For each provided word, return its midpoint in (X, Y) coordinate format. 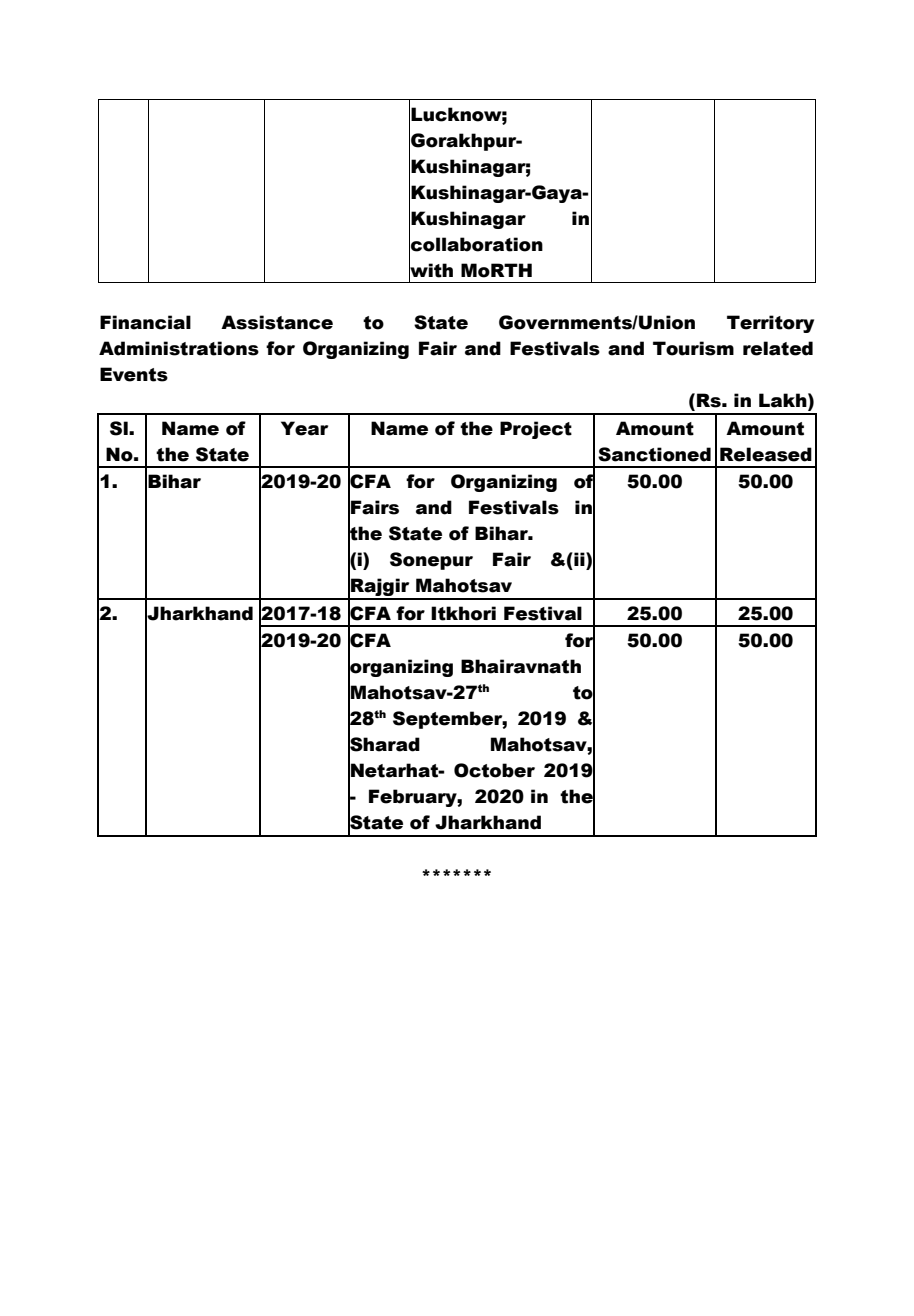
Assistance (277, 322)
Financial (145, 322)
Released (766, 454)
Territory (770, 324)
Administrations (179, 348)
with (431, 270)
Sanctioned (654, 454)
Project (536, 430)
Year (304, 428)
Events (134, 374)
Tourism (693, 348)
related (778, 348)
